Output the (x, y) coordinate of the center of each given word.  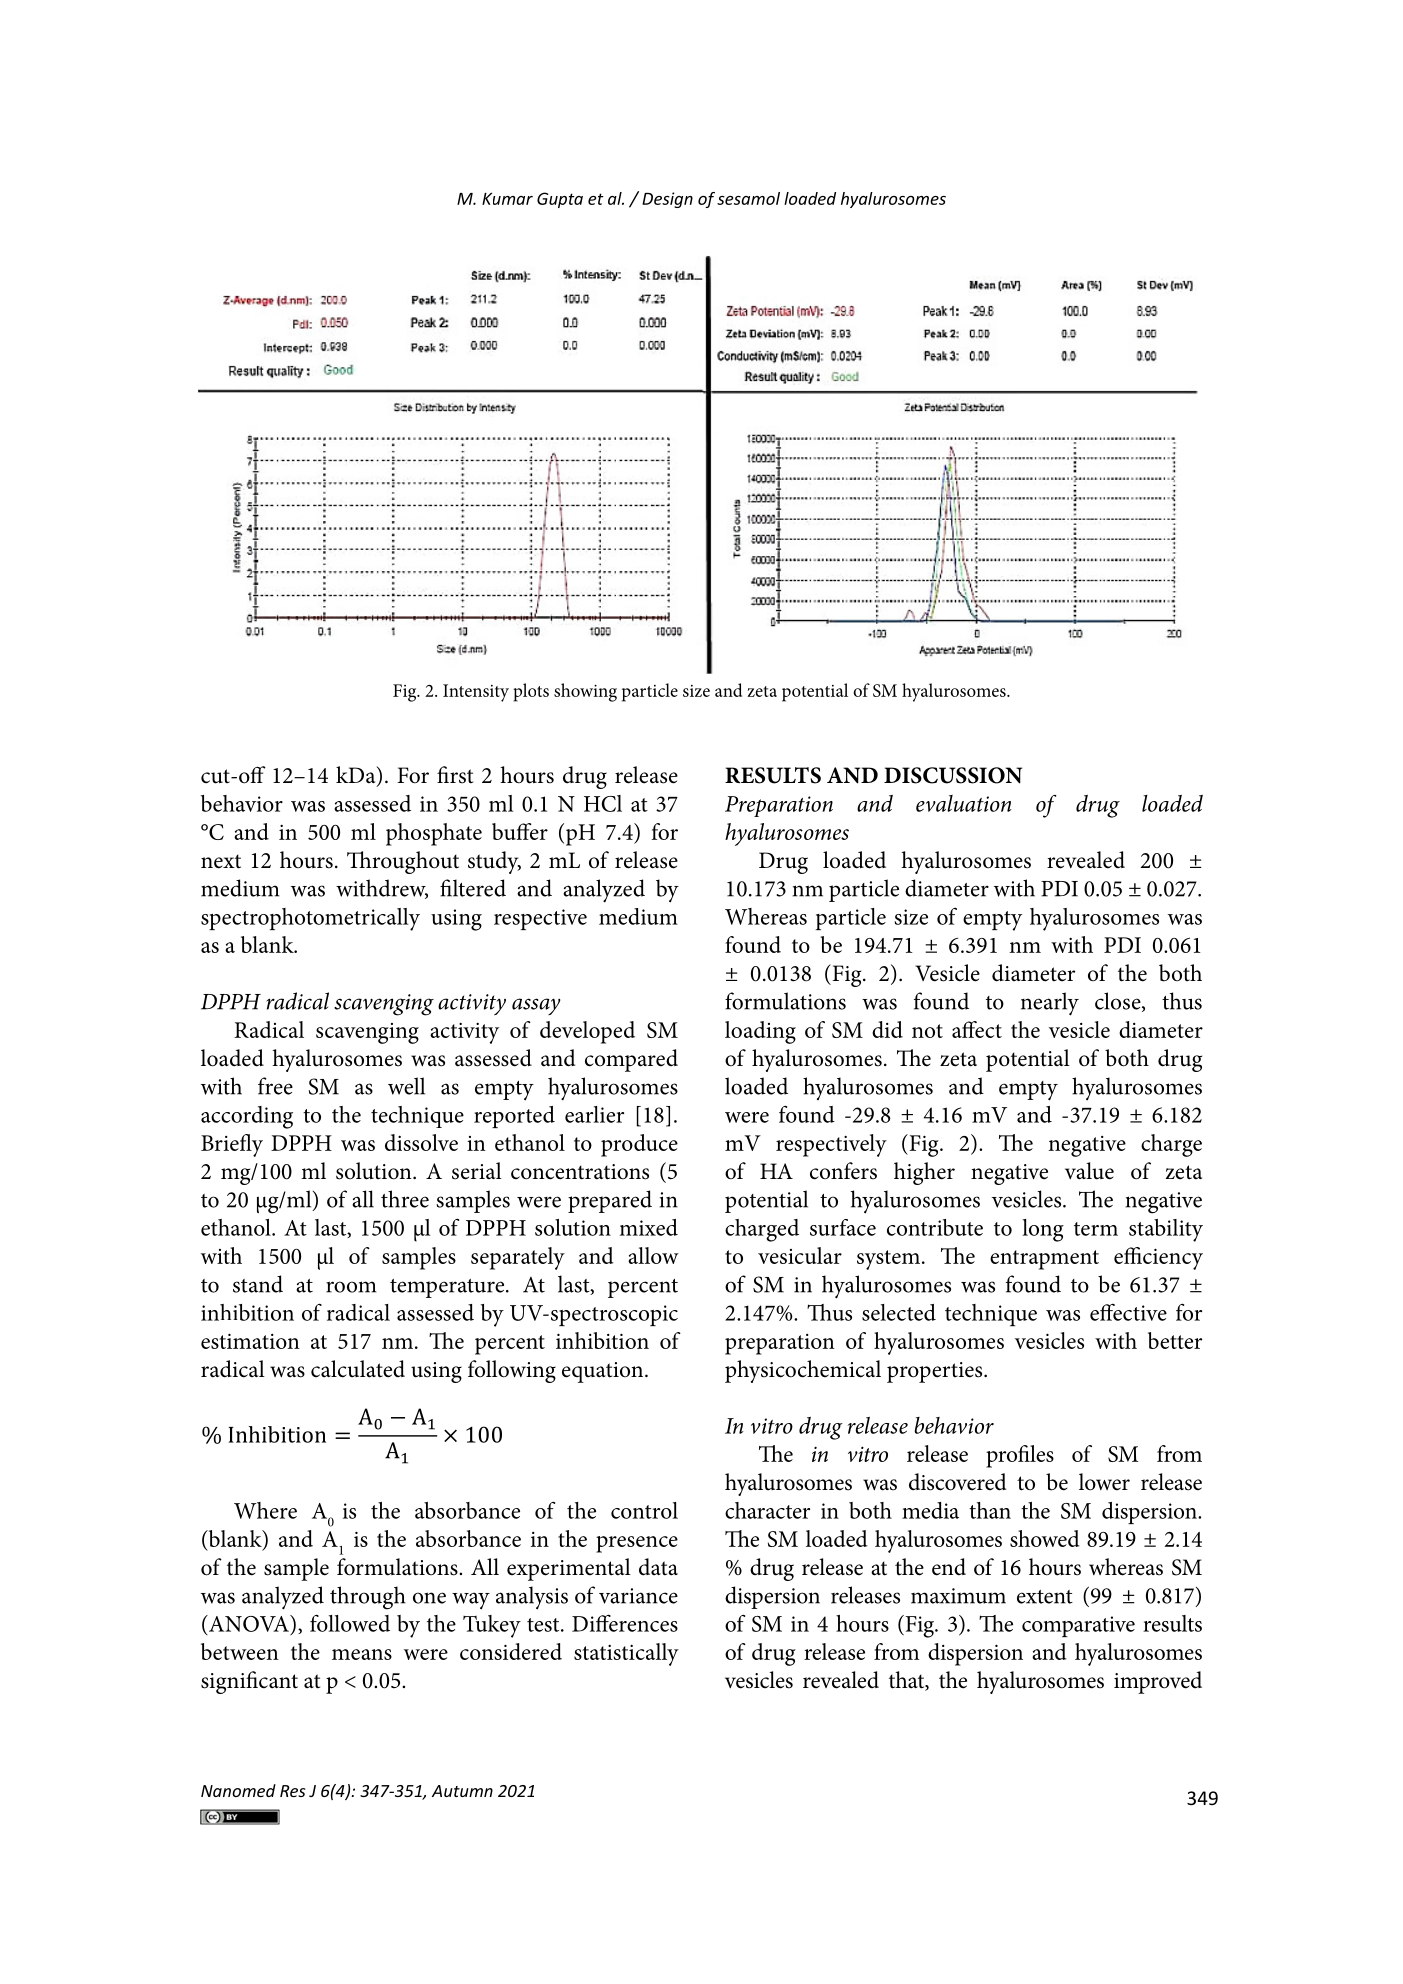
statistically (626, 1654)
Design (667, 200)
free (275, 1086)
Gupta (560, 200)
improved (1158, 1682)
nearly (1050, 1004)
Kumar (507, 198)
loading (760, 1032)
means (362, 1654)
